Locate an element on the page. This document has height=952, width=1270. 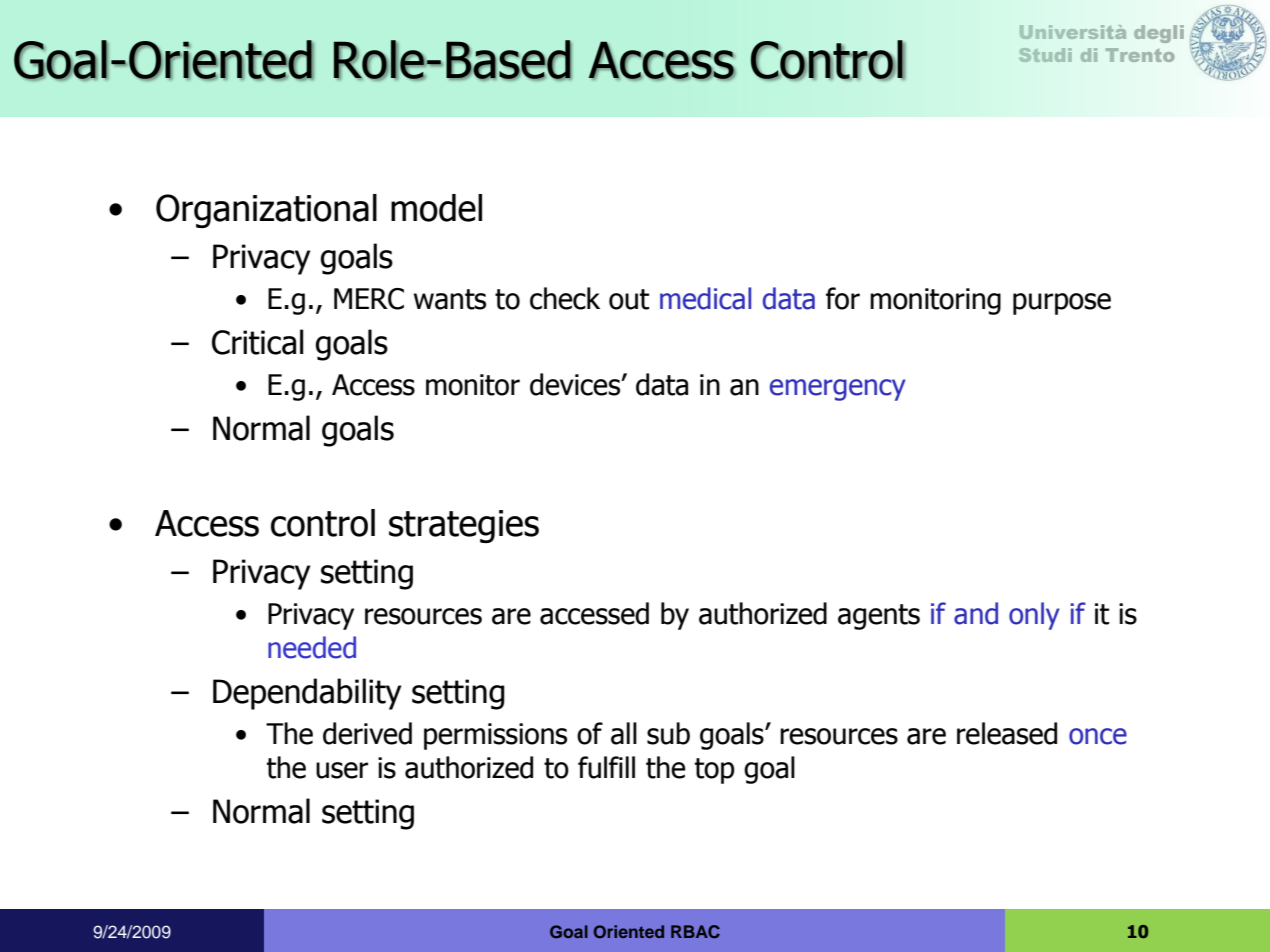
Trento is located at coordinates (1140, 55).
